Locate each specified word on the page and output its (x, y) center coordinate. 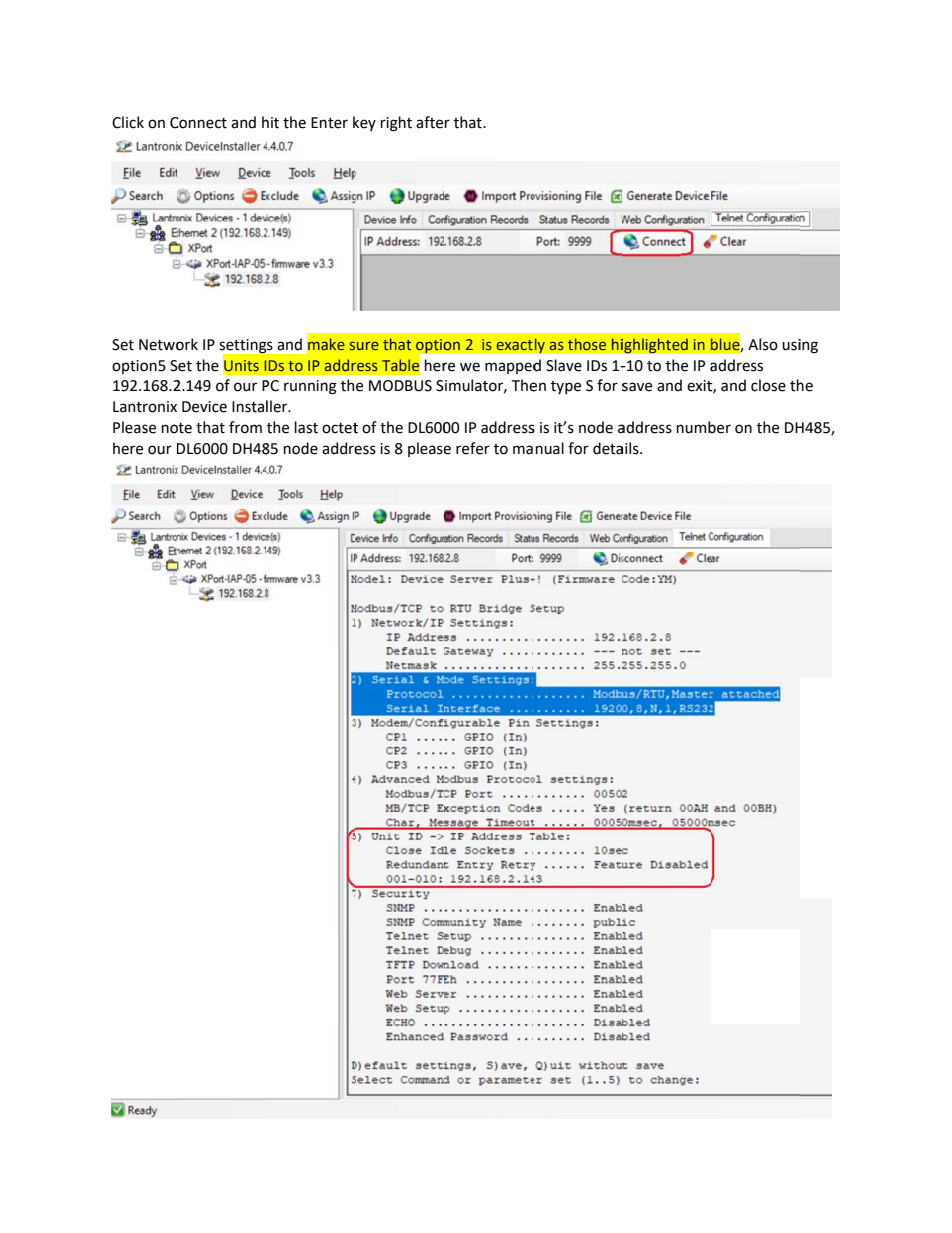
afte (429, 122)
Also (763, 344)
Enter (329, 123)
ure (368, 346)
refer (473, 448)
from (245, 427)
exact (515, 345)
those (587, 344)
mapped (513, 366)
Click (128, 122)
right (396, 124)
